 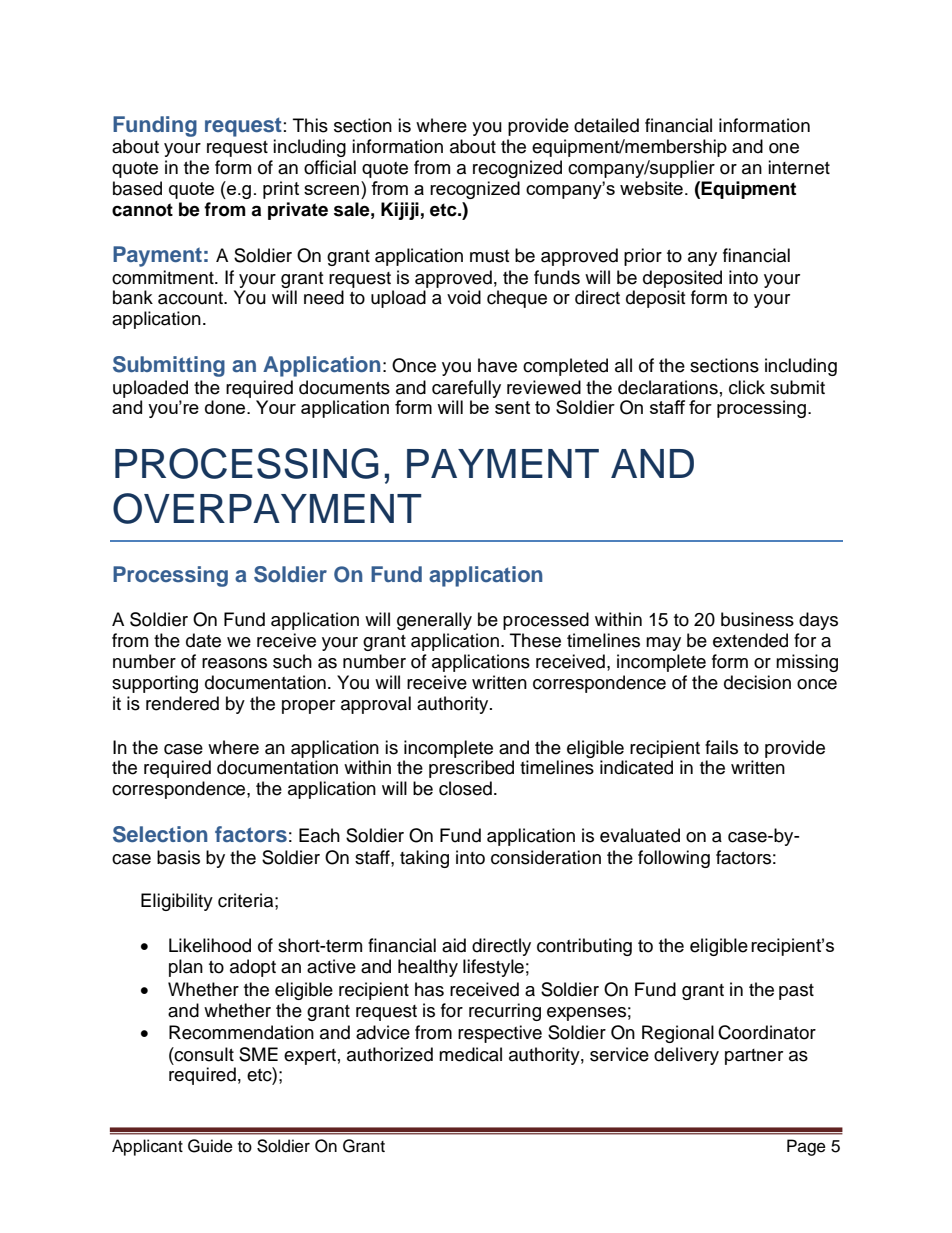 What do you see at coordinates (400, 211) in the screenshot?
I see `Kijiji` at bounding box center [400, 211].
